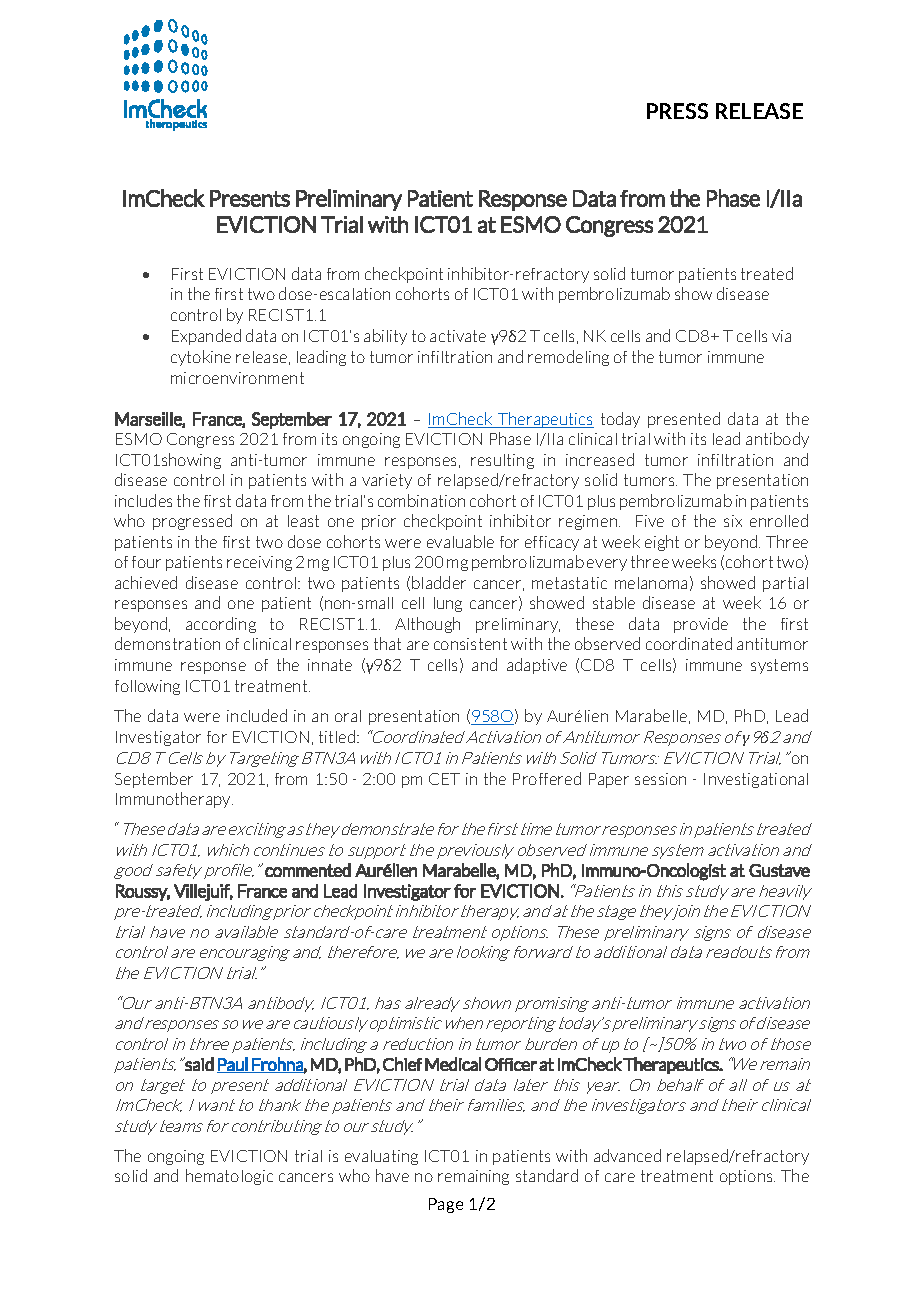  What do you see at coordinates (206, 337) in the screenshot?
I see `Expanded` at bounding box center [206, 337].
